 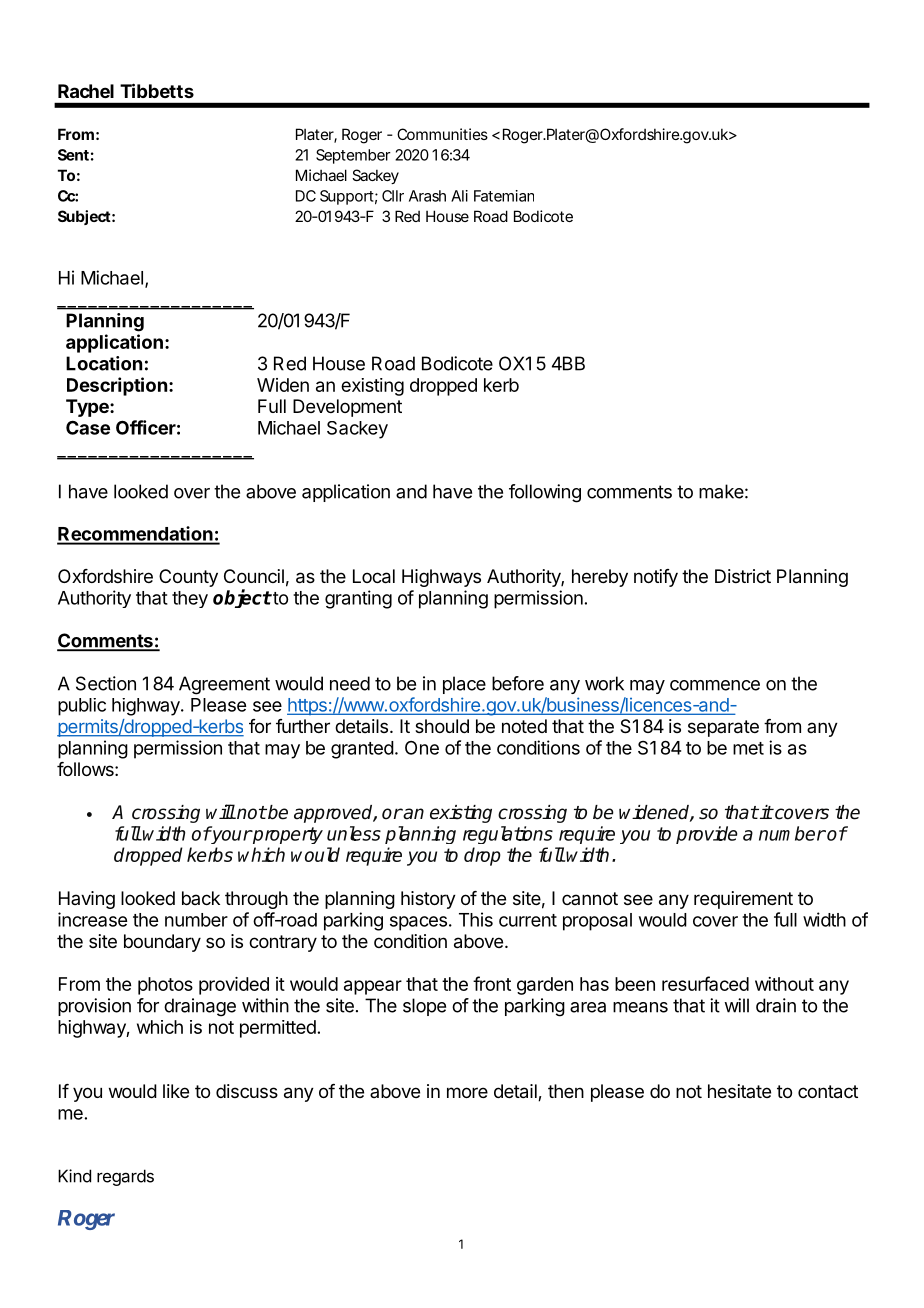 I want to click on Case, so click(x=88, y=427).
